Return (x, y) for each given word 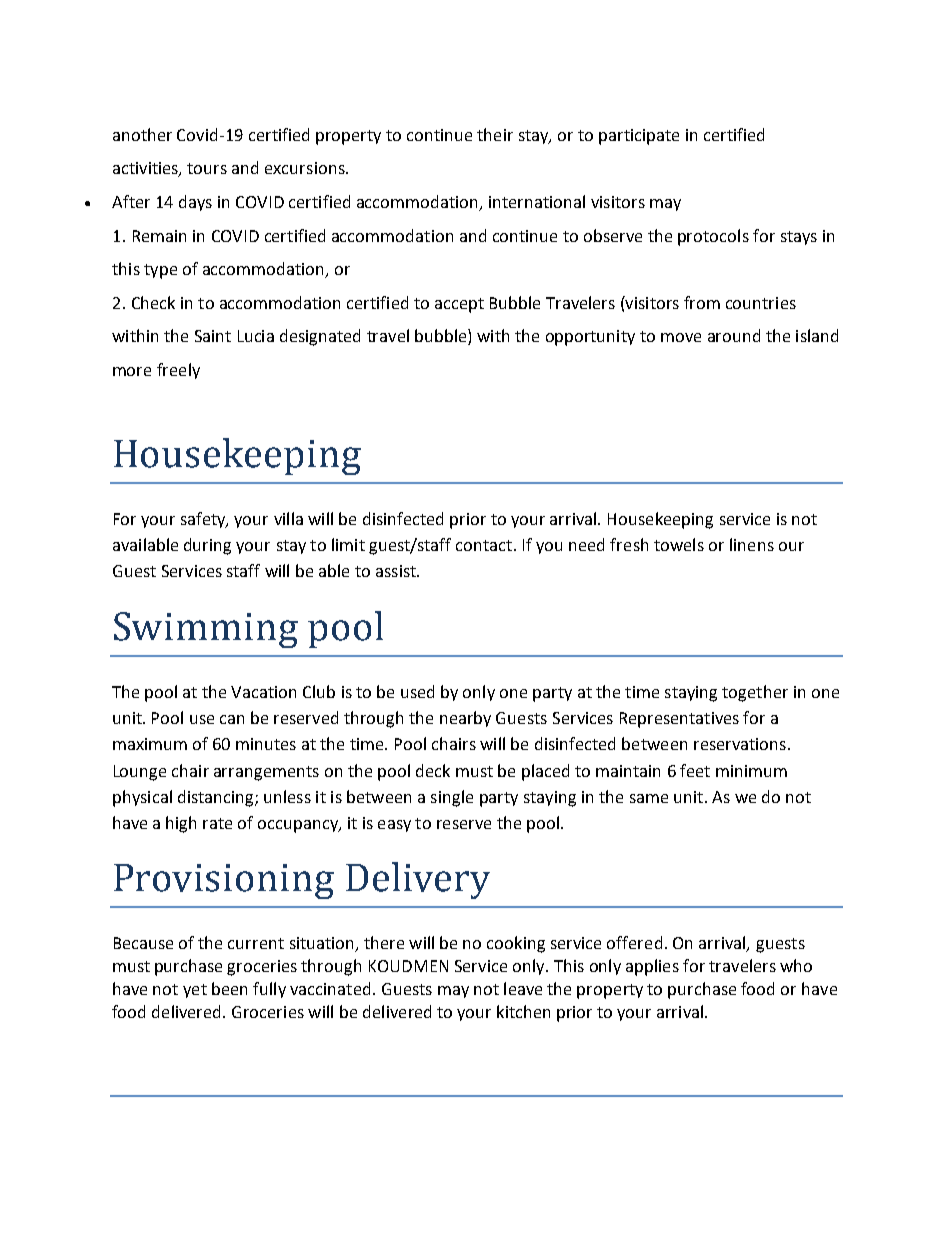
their (495, 134)
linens (752, 544)
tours (207, 168)
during (207, 546)
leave (523, 988)
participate (639, 137)
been (229, 988)
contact (484, 545)
